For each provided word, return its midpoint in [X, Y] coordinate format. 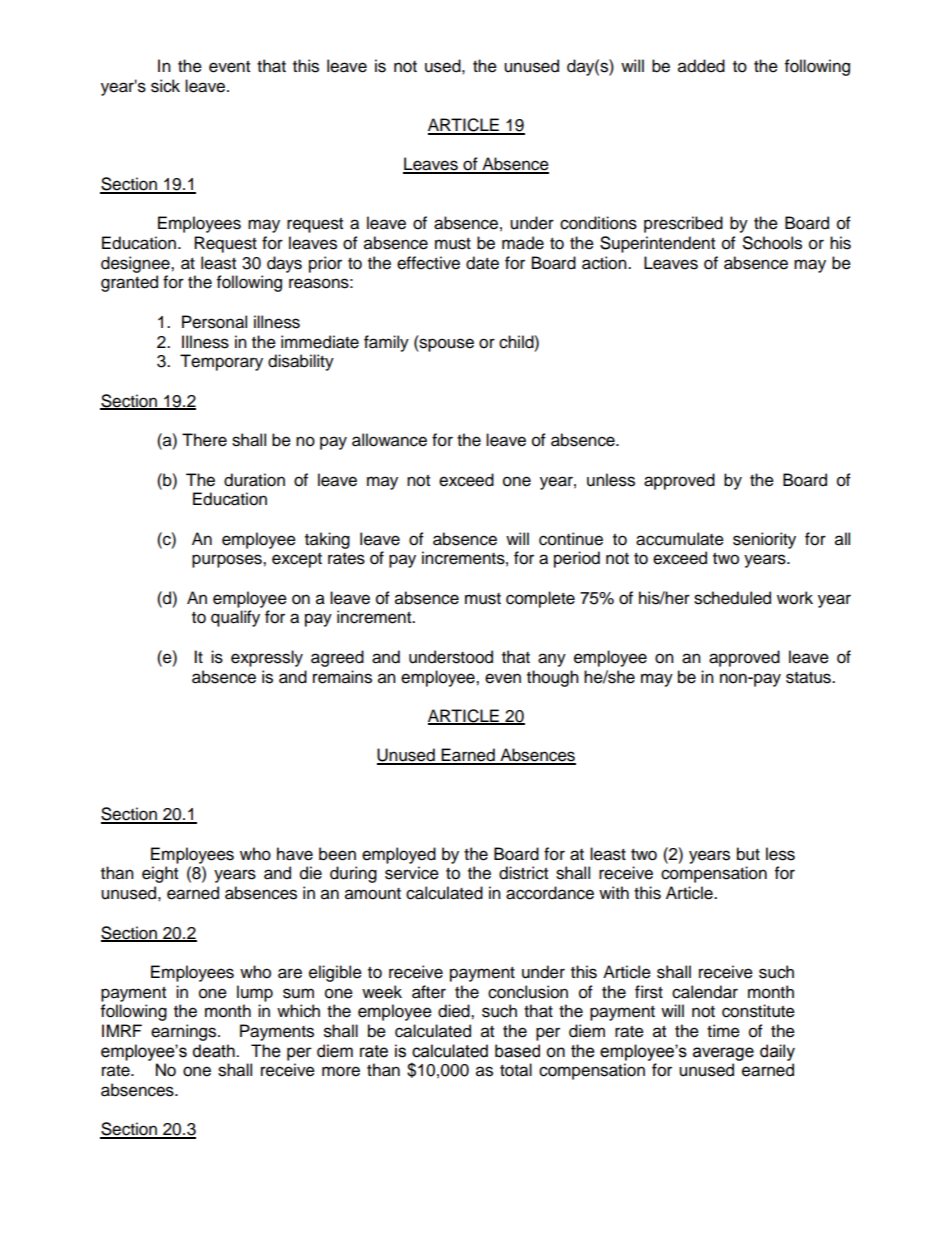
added [701, 66]
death [215, 1051]
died [455, 1011]
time [723, 1031]
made [523, 243]
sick [165, 86]
